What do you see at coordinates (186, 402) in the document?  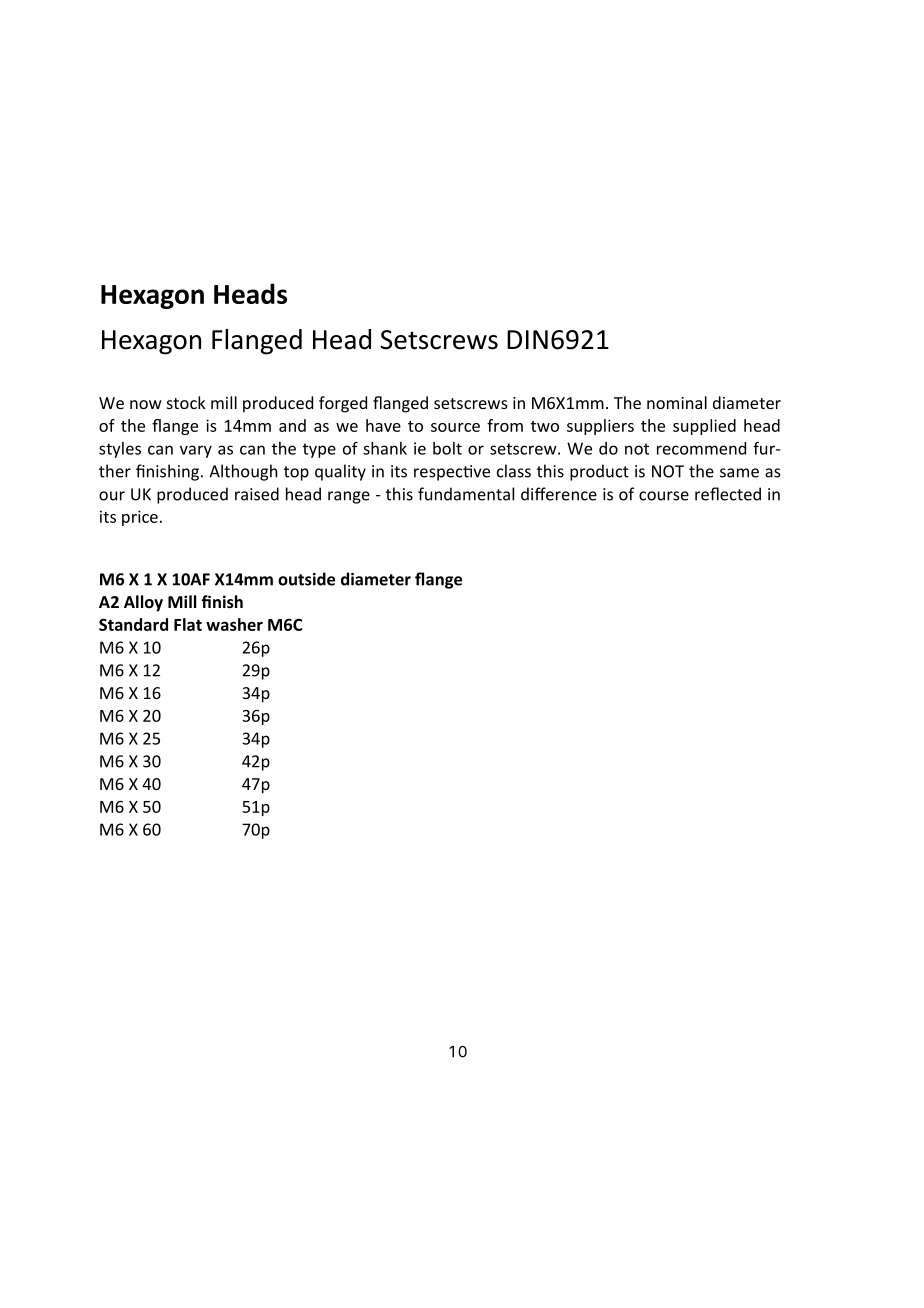 I see `stock` at bounding box center [186, 402].
